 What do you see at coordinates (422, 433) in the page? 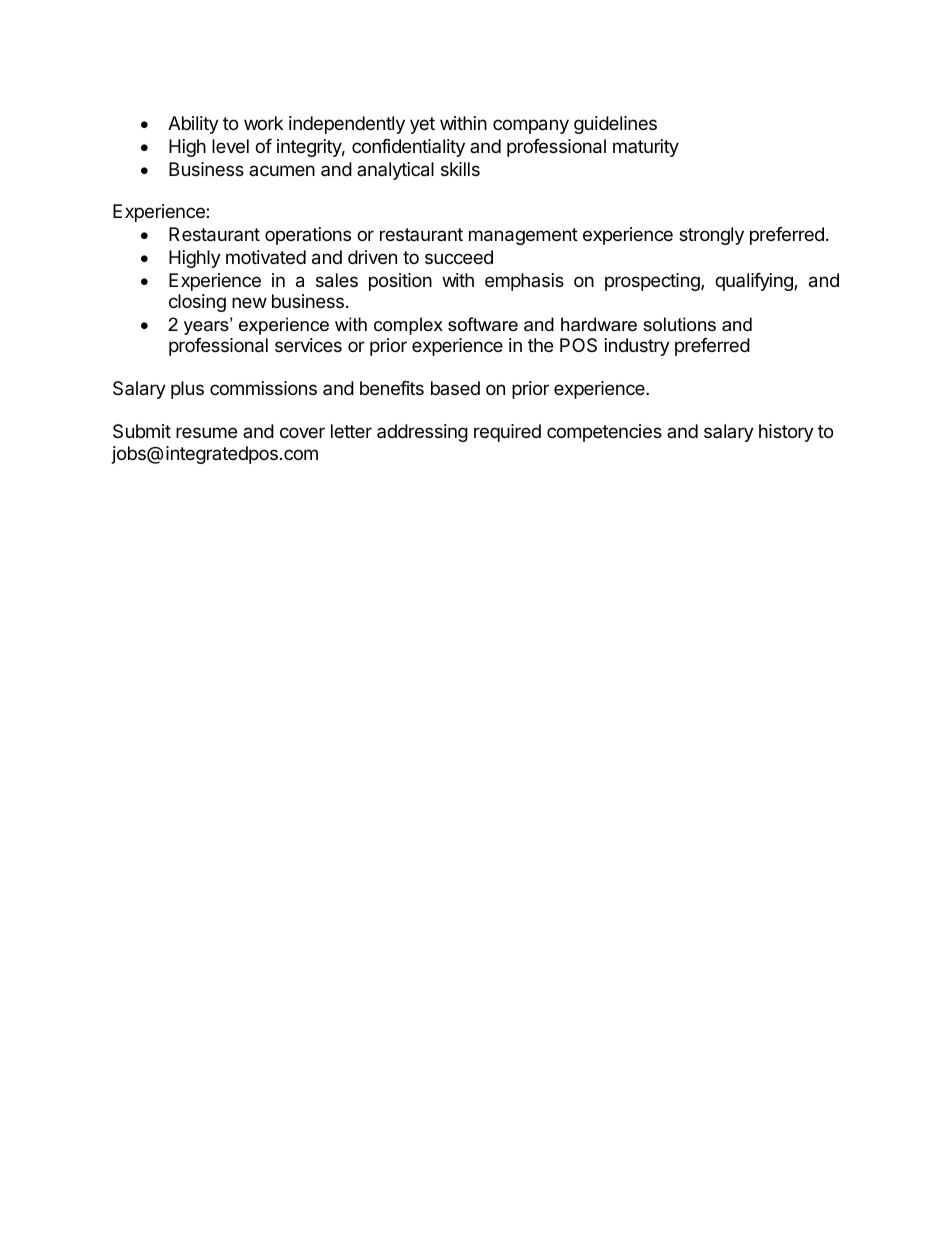
I see `addressing` at bounding box center [422, 433].
